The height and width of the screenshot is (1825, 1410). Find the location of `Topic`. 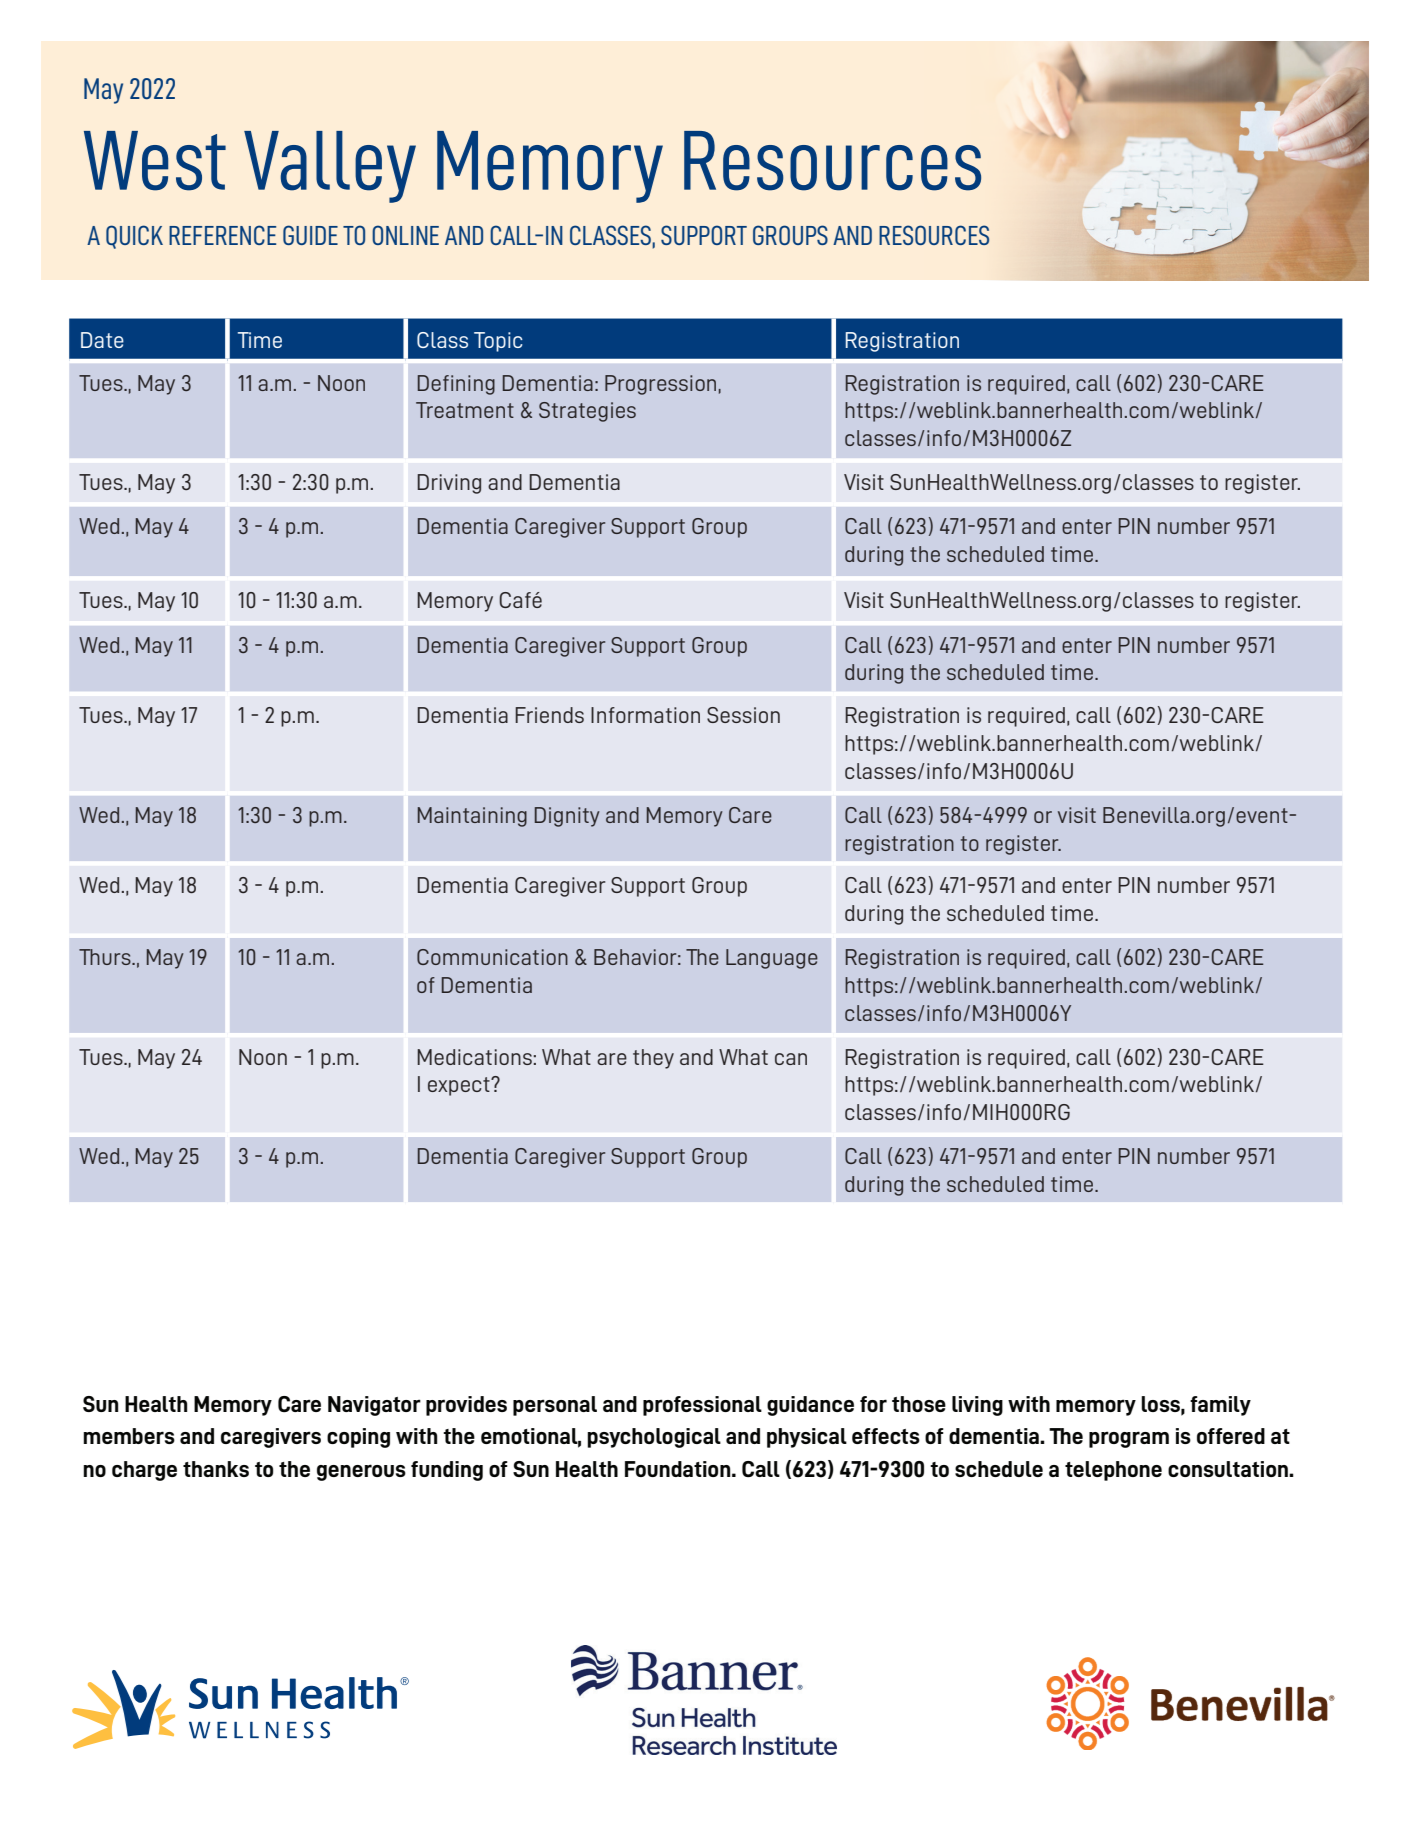

Topic is located at coordinates (498, 342).
